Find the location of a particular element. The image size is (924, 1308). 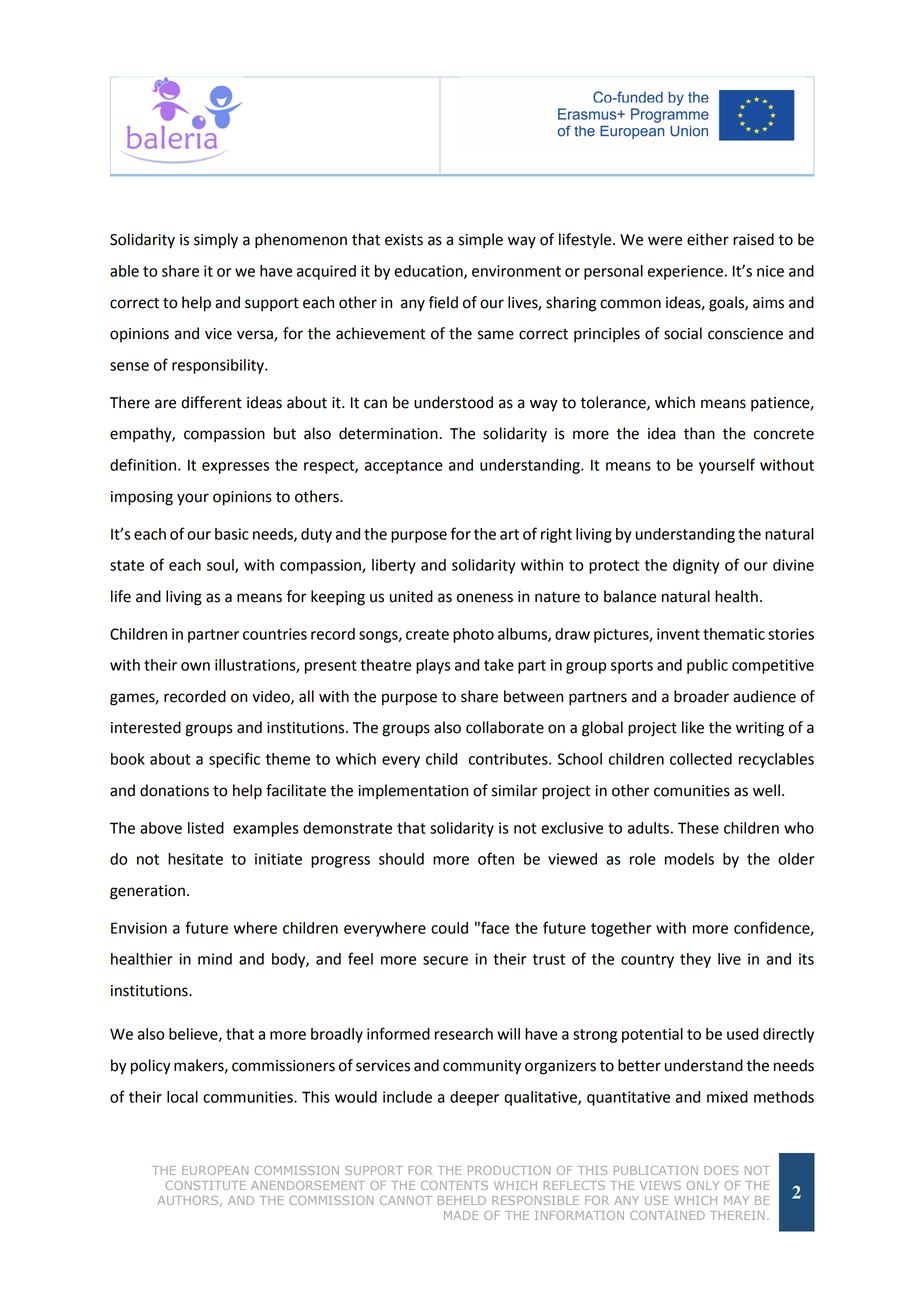

simply is located at coordinates (216, 241).
